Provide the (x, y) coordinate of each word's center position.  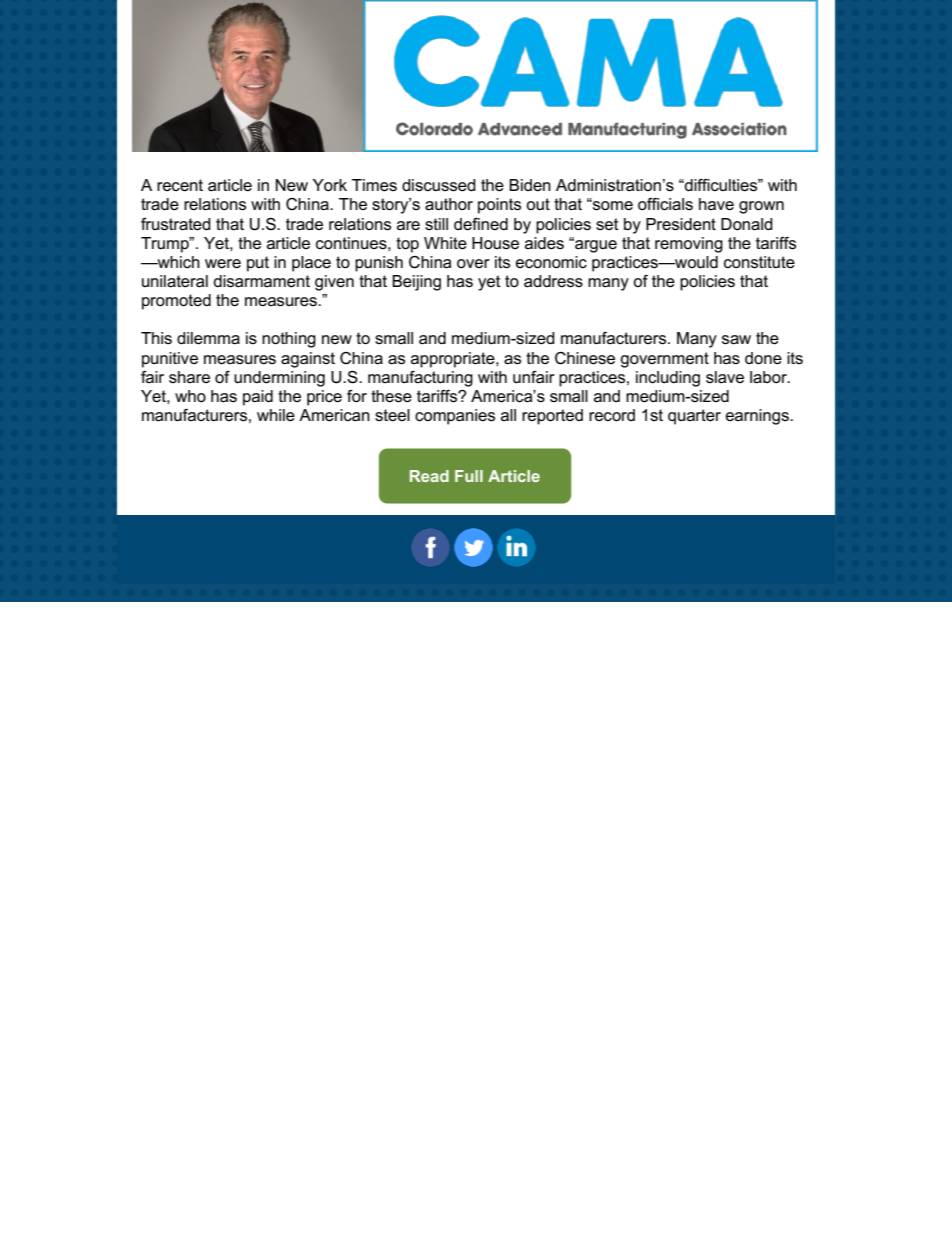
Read (429, 476)
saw (736, 340)
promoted (176, 302)
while (276, 415)
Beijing (416, 283)
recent (180, 185)
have (716, 204)
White (445, 243)
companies (455, 417)
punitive (170, 360)
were (223, 264)
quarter (694, 417)
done (763, 358)
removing (689, 245)
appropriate (454, 360)
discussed (439, 185)
